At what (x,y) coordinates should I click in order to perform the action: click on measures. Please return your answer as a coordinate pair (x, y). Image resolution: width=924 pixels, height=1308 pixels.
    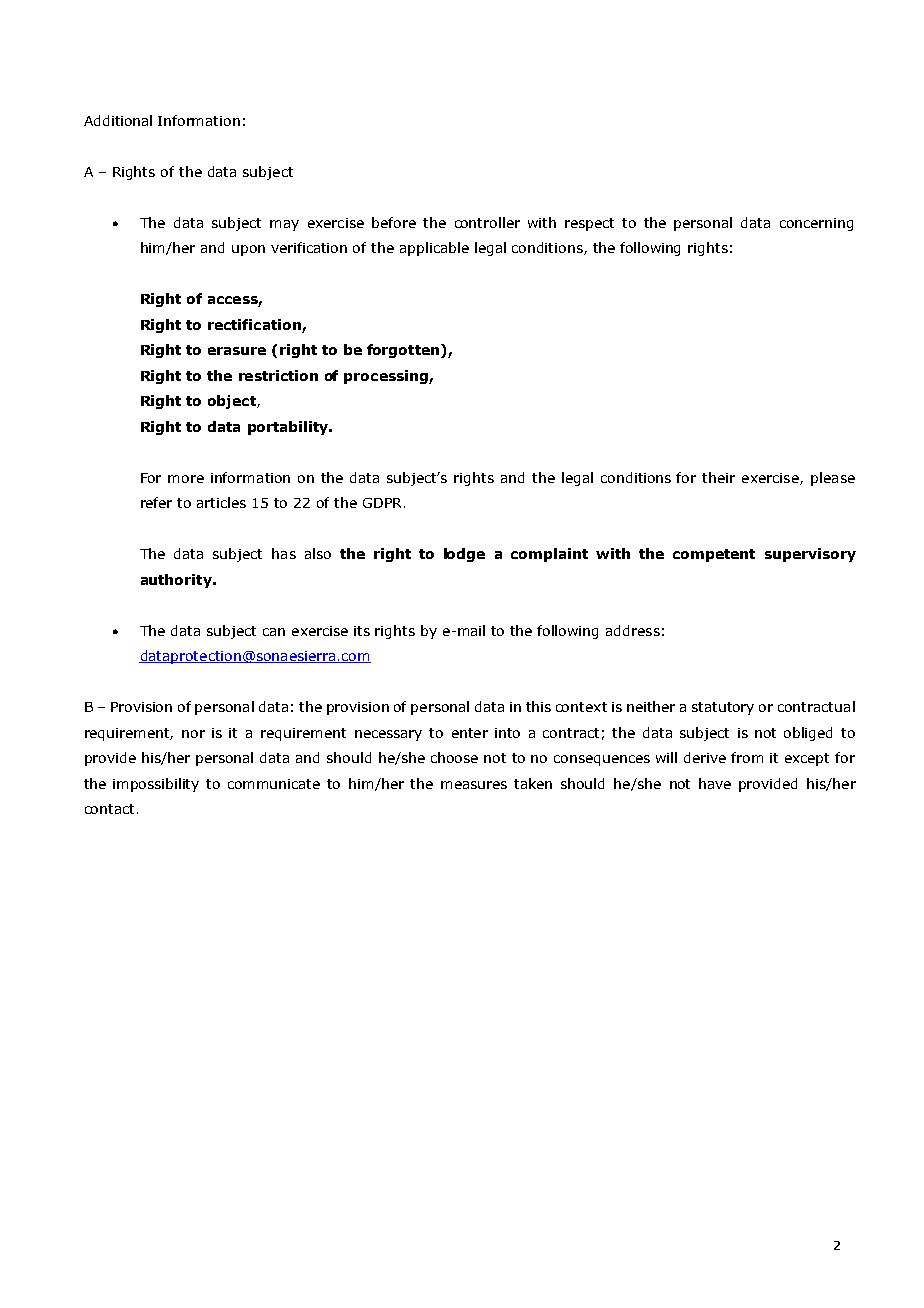
    Looking at the image, I should click on (474, 785).
